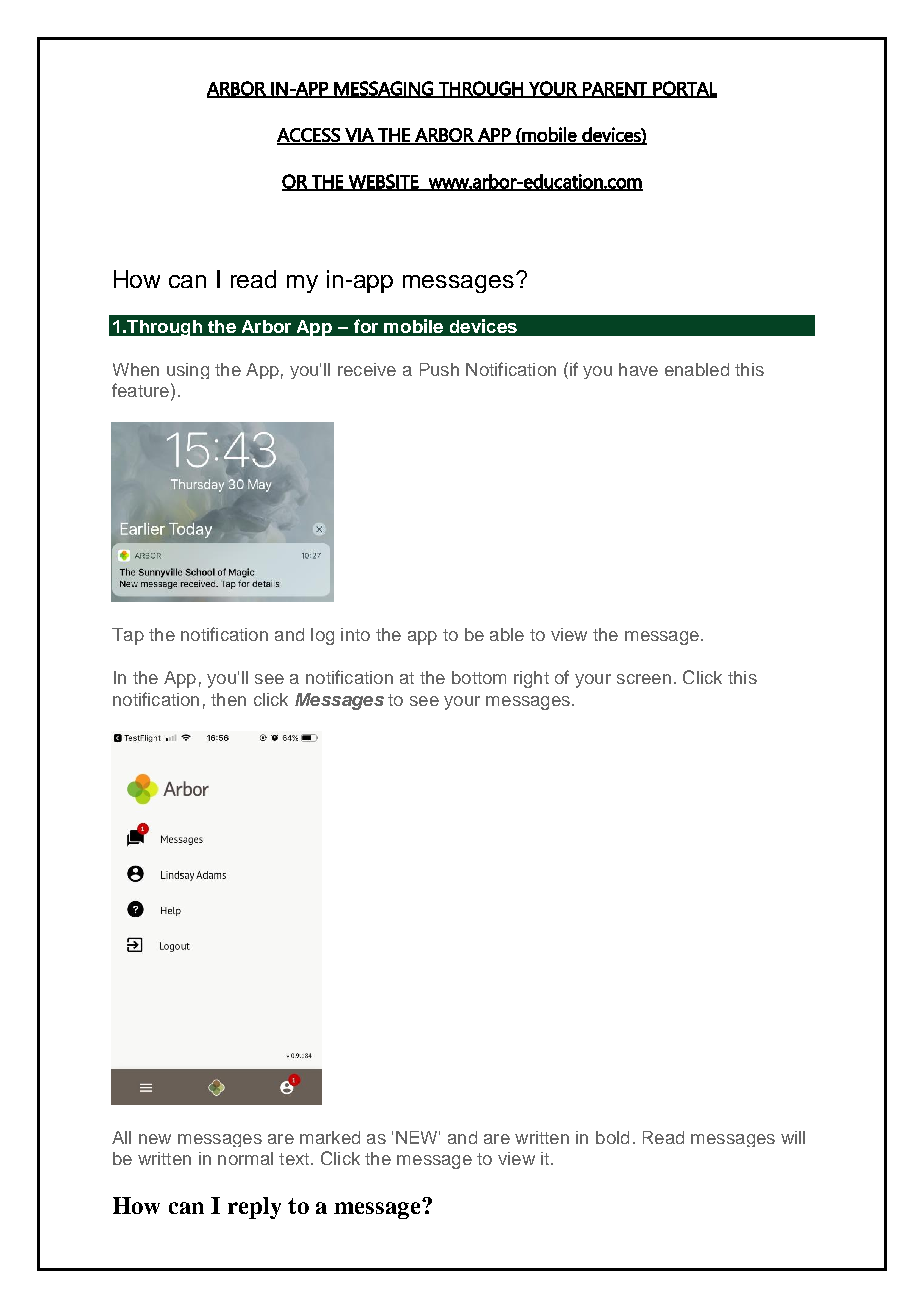 The image size is (924, 1308). Describe the element at coordinates (121, 1137) in the screenshot. I see `All` at that location.
